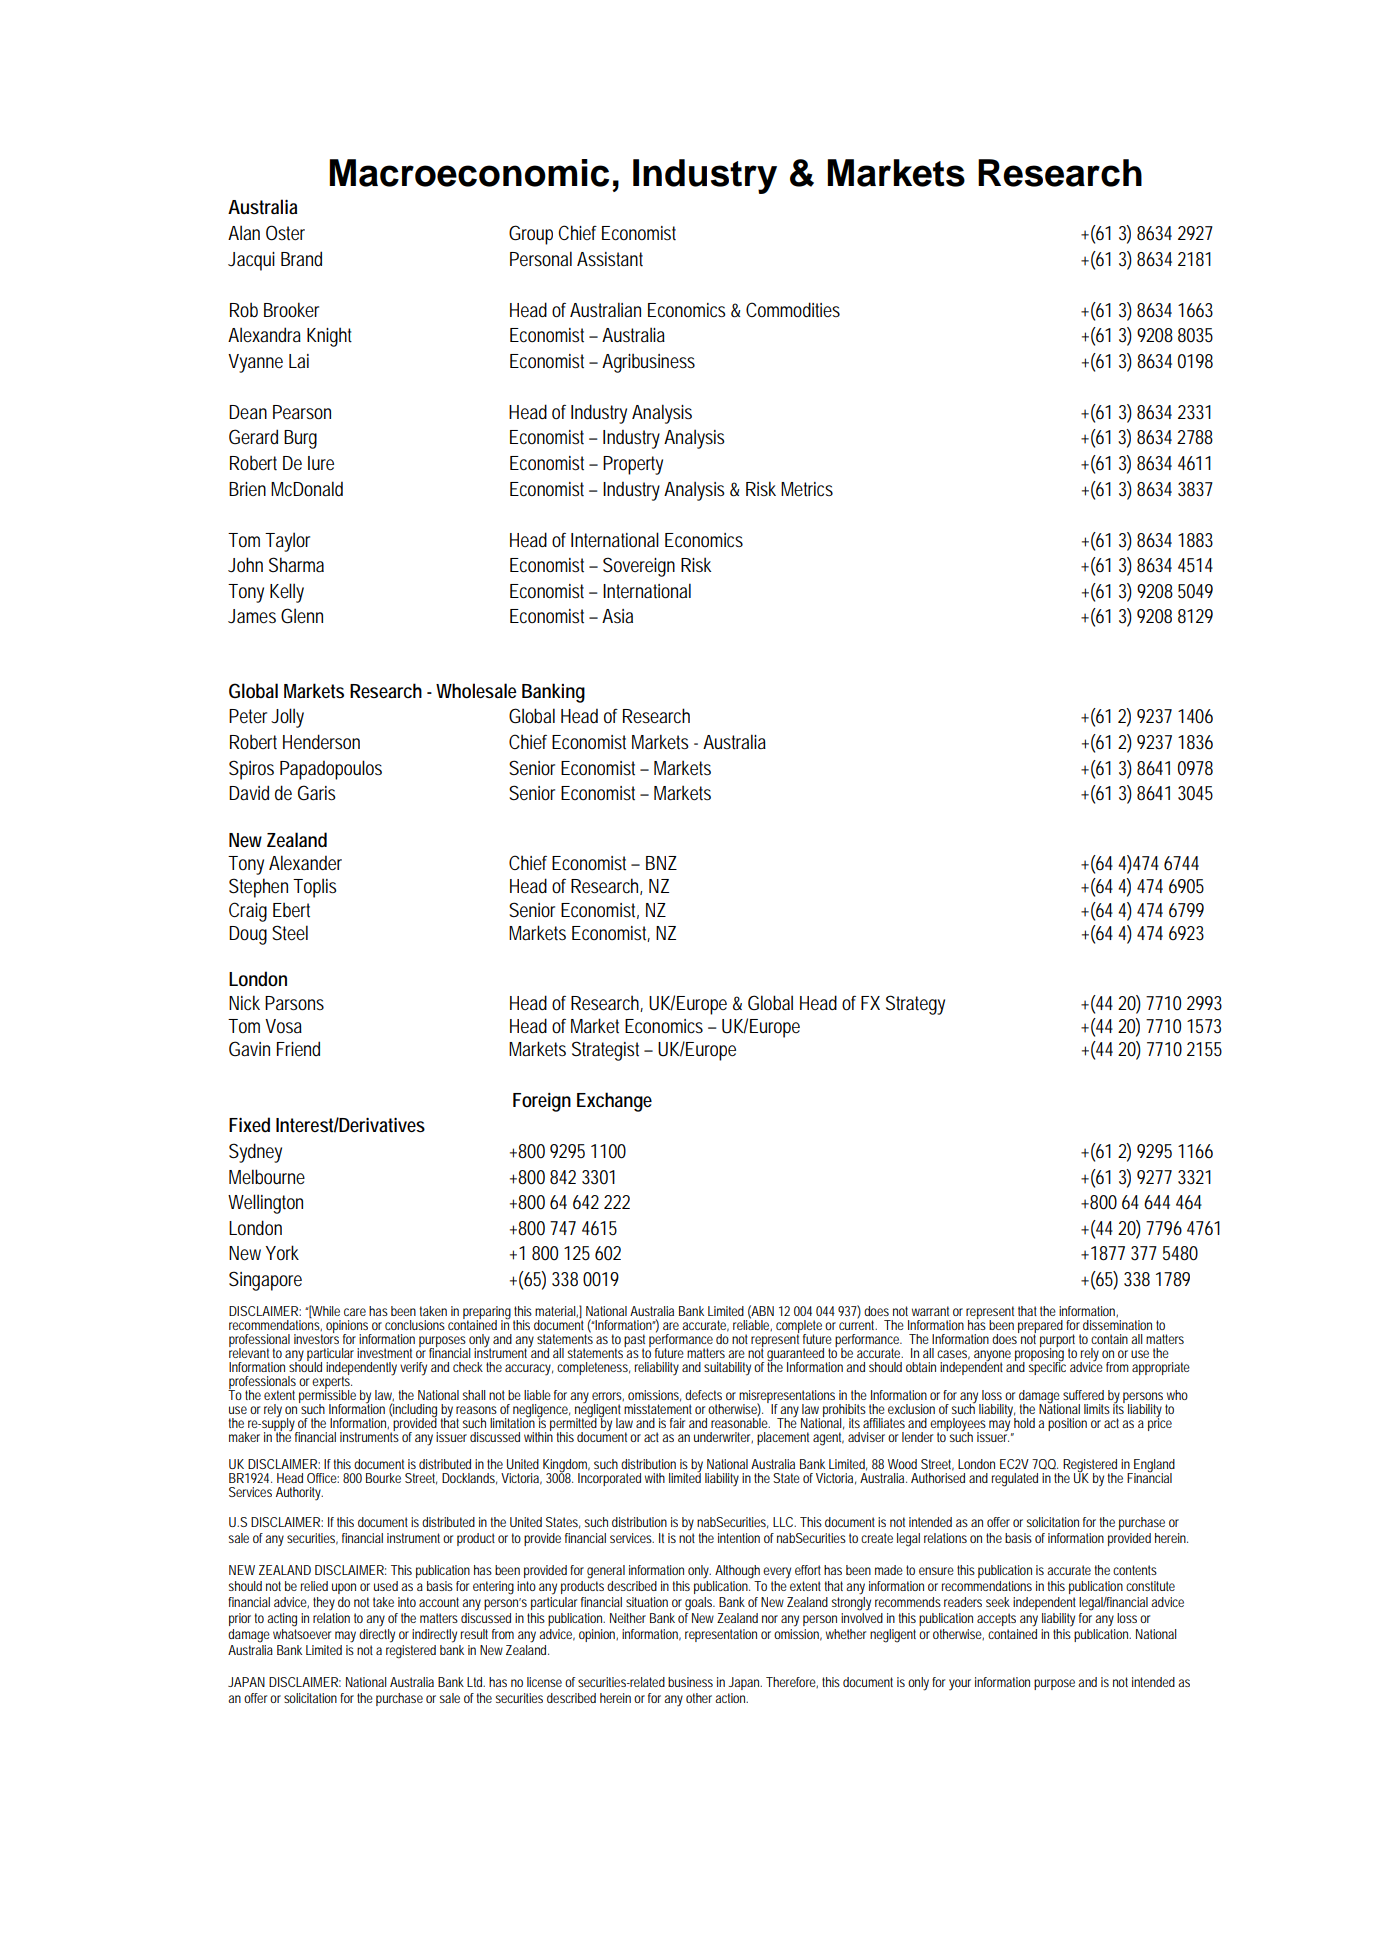 Image resolution: width=1383 pixels, height=1957 pixels. Describe the element at coordinates (807, 489) in the image. I see `Metrics` at that location.
